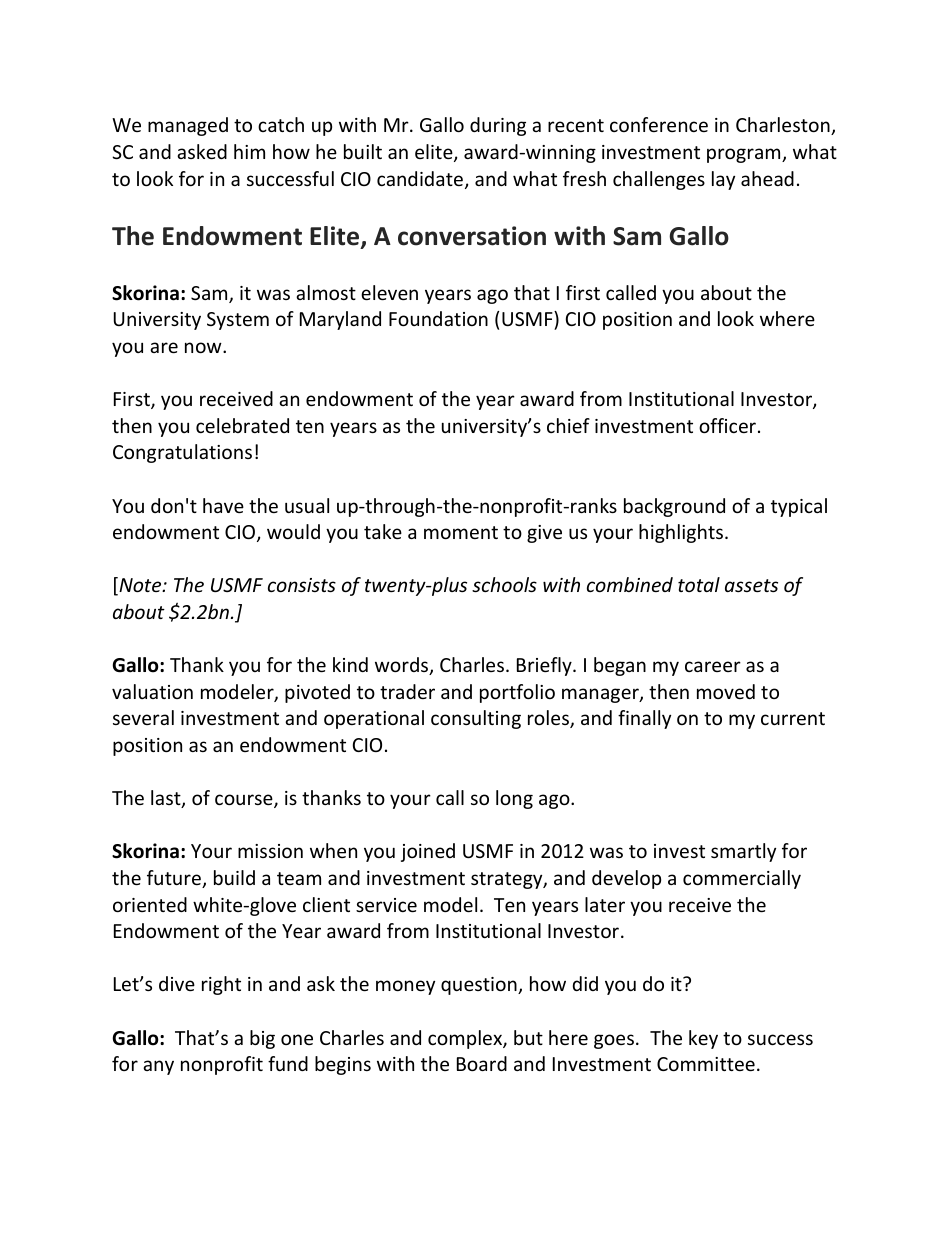  Describe the element at coordinates (514, 799) in the page. I see `long` at that location.
